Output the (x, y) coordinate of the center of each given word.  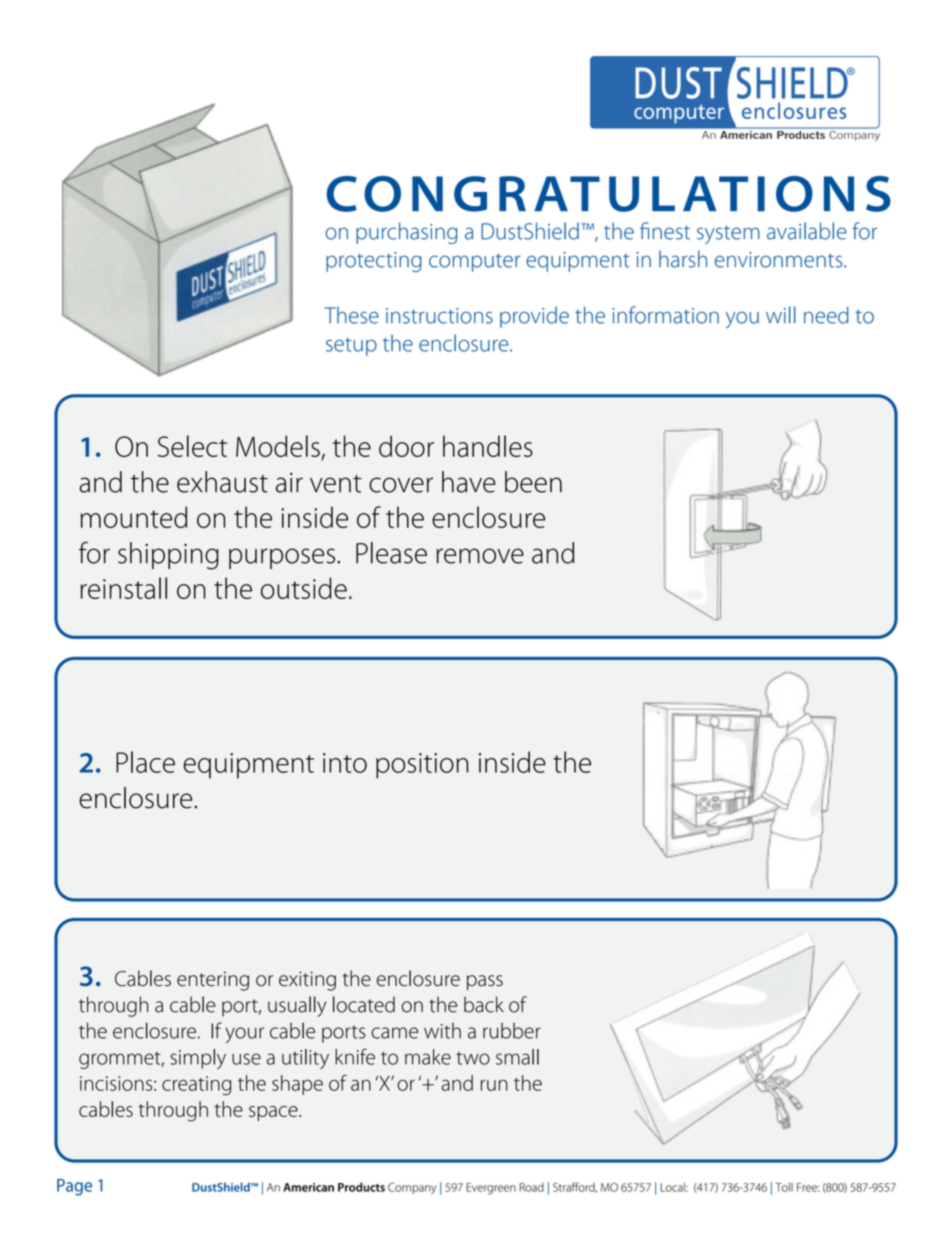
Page (74, 1187)
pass (485, 983)
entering (213, 981)
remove (480, 556)
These (352, 315)
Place (145, 762)
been (533, 482)
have (469, 482)
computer (474, 263)
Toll (784, 1187)
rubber (512, 1031)
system (728, 234)
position (422, 766)
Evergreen (491, 1189)
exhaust (222, 482)
